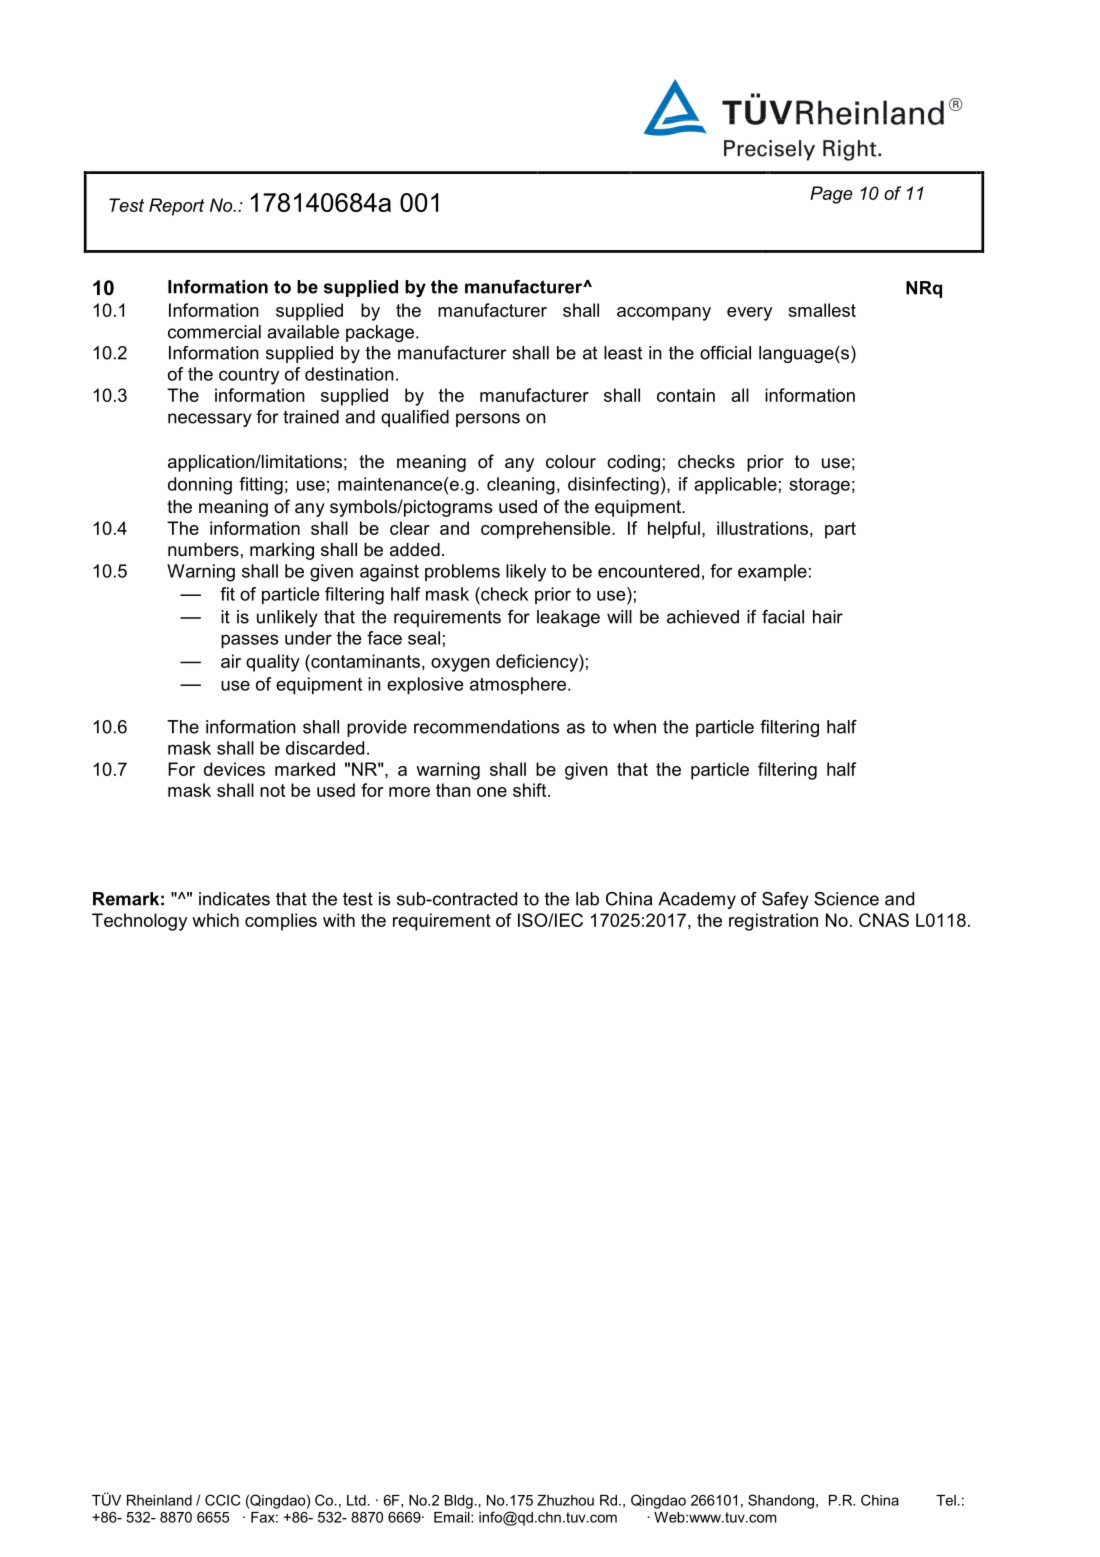 The height and width of the document is (1557, 1100). I want to click on shift, so click(531, 790).
